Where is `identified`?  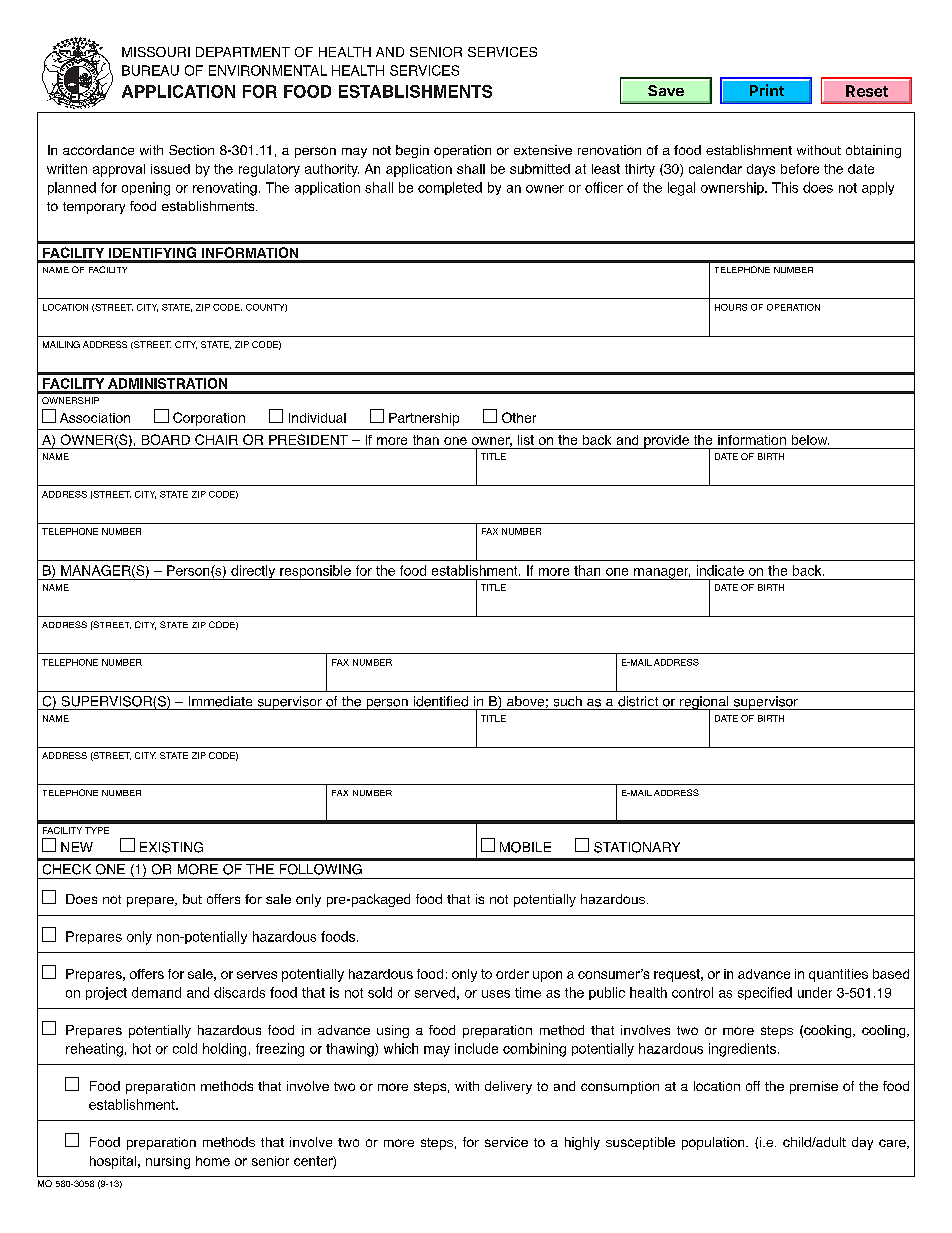
identified is located at coordinates (441, 701).
